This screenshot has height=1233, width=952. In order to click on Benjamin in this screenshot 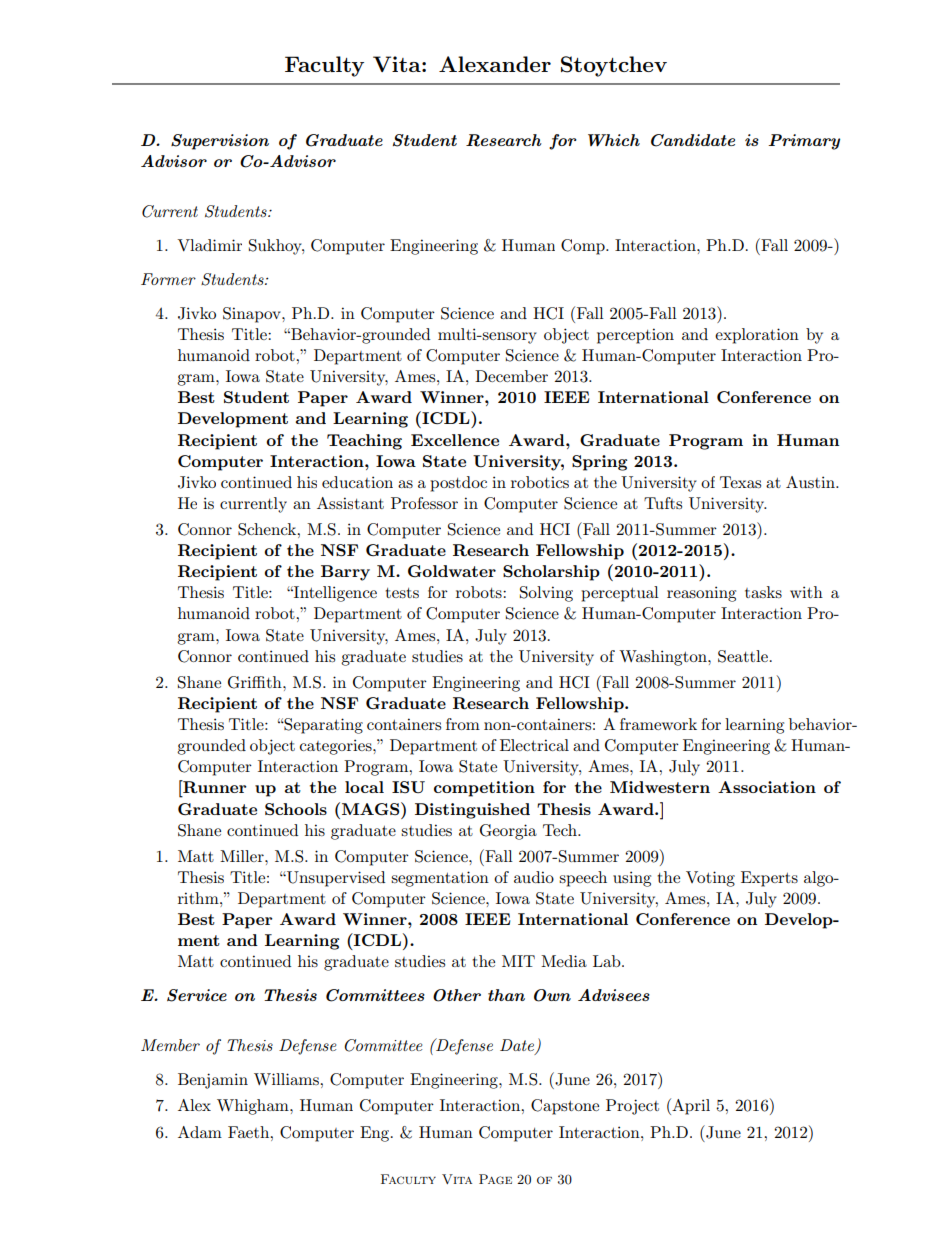, I will do `click(213, 1081)`.
